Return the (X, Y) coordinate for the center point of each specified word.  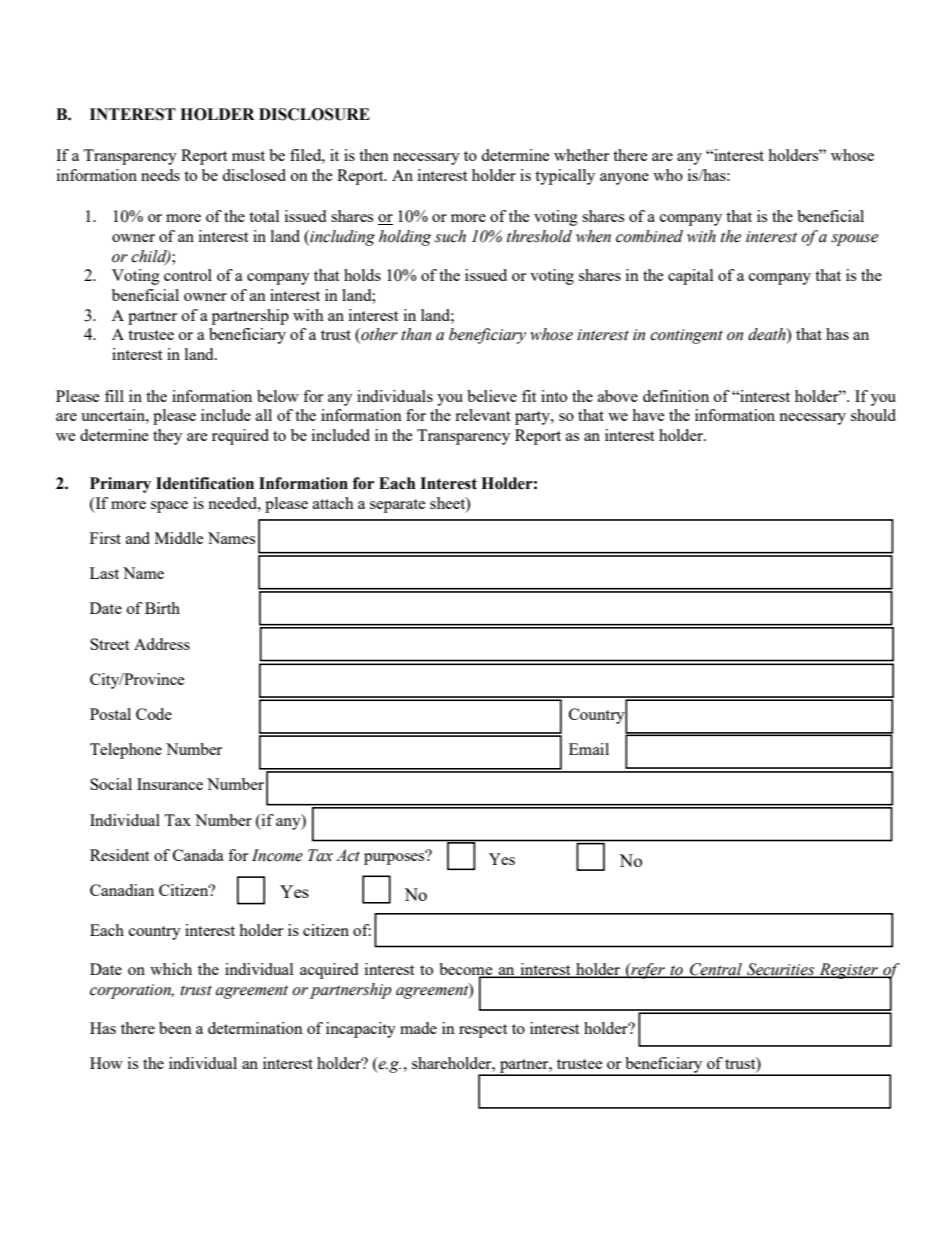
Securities (781, 970)
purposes (395, 858)
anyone (624, 179)
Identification (205, 483)
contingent (686, 336)
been (175, 1028)
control (188, 275)
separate (398, 506)
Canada (198, 855)
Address (162, 644)
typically (565, 177)
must (248, 156)
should (873, 415)
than (416, 334)
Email (589, 749)
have (648, 415)
